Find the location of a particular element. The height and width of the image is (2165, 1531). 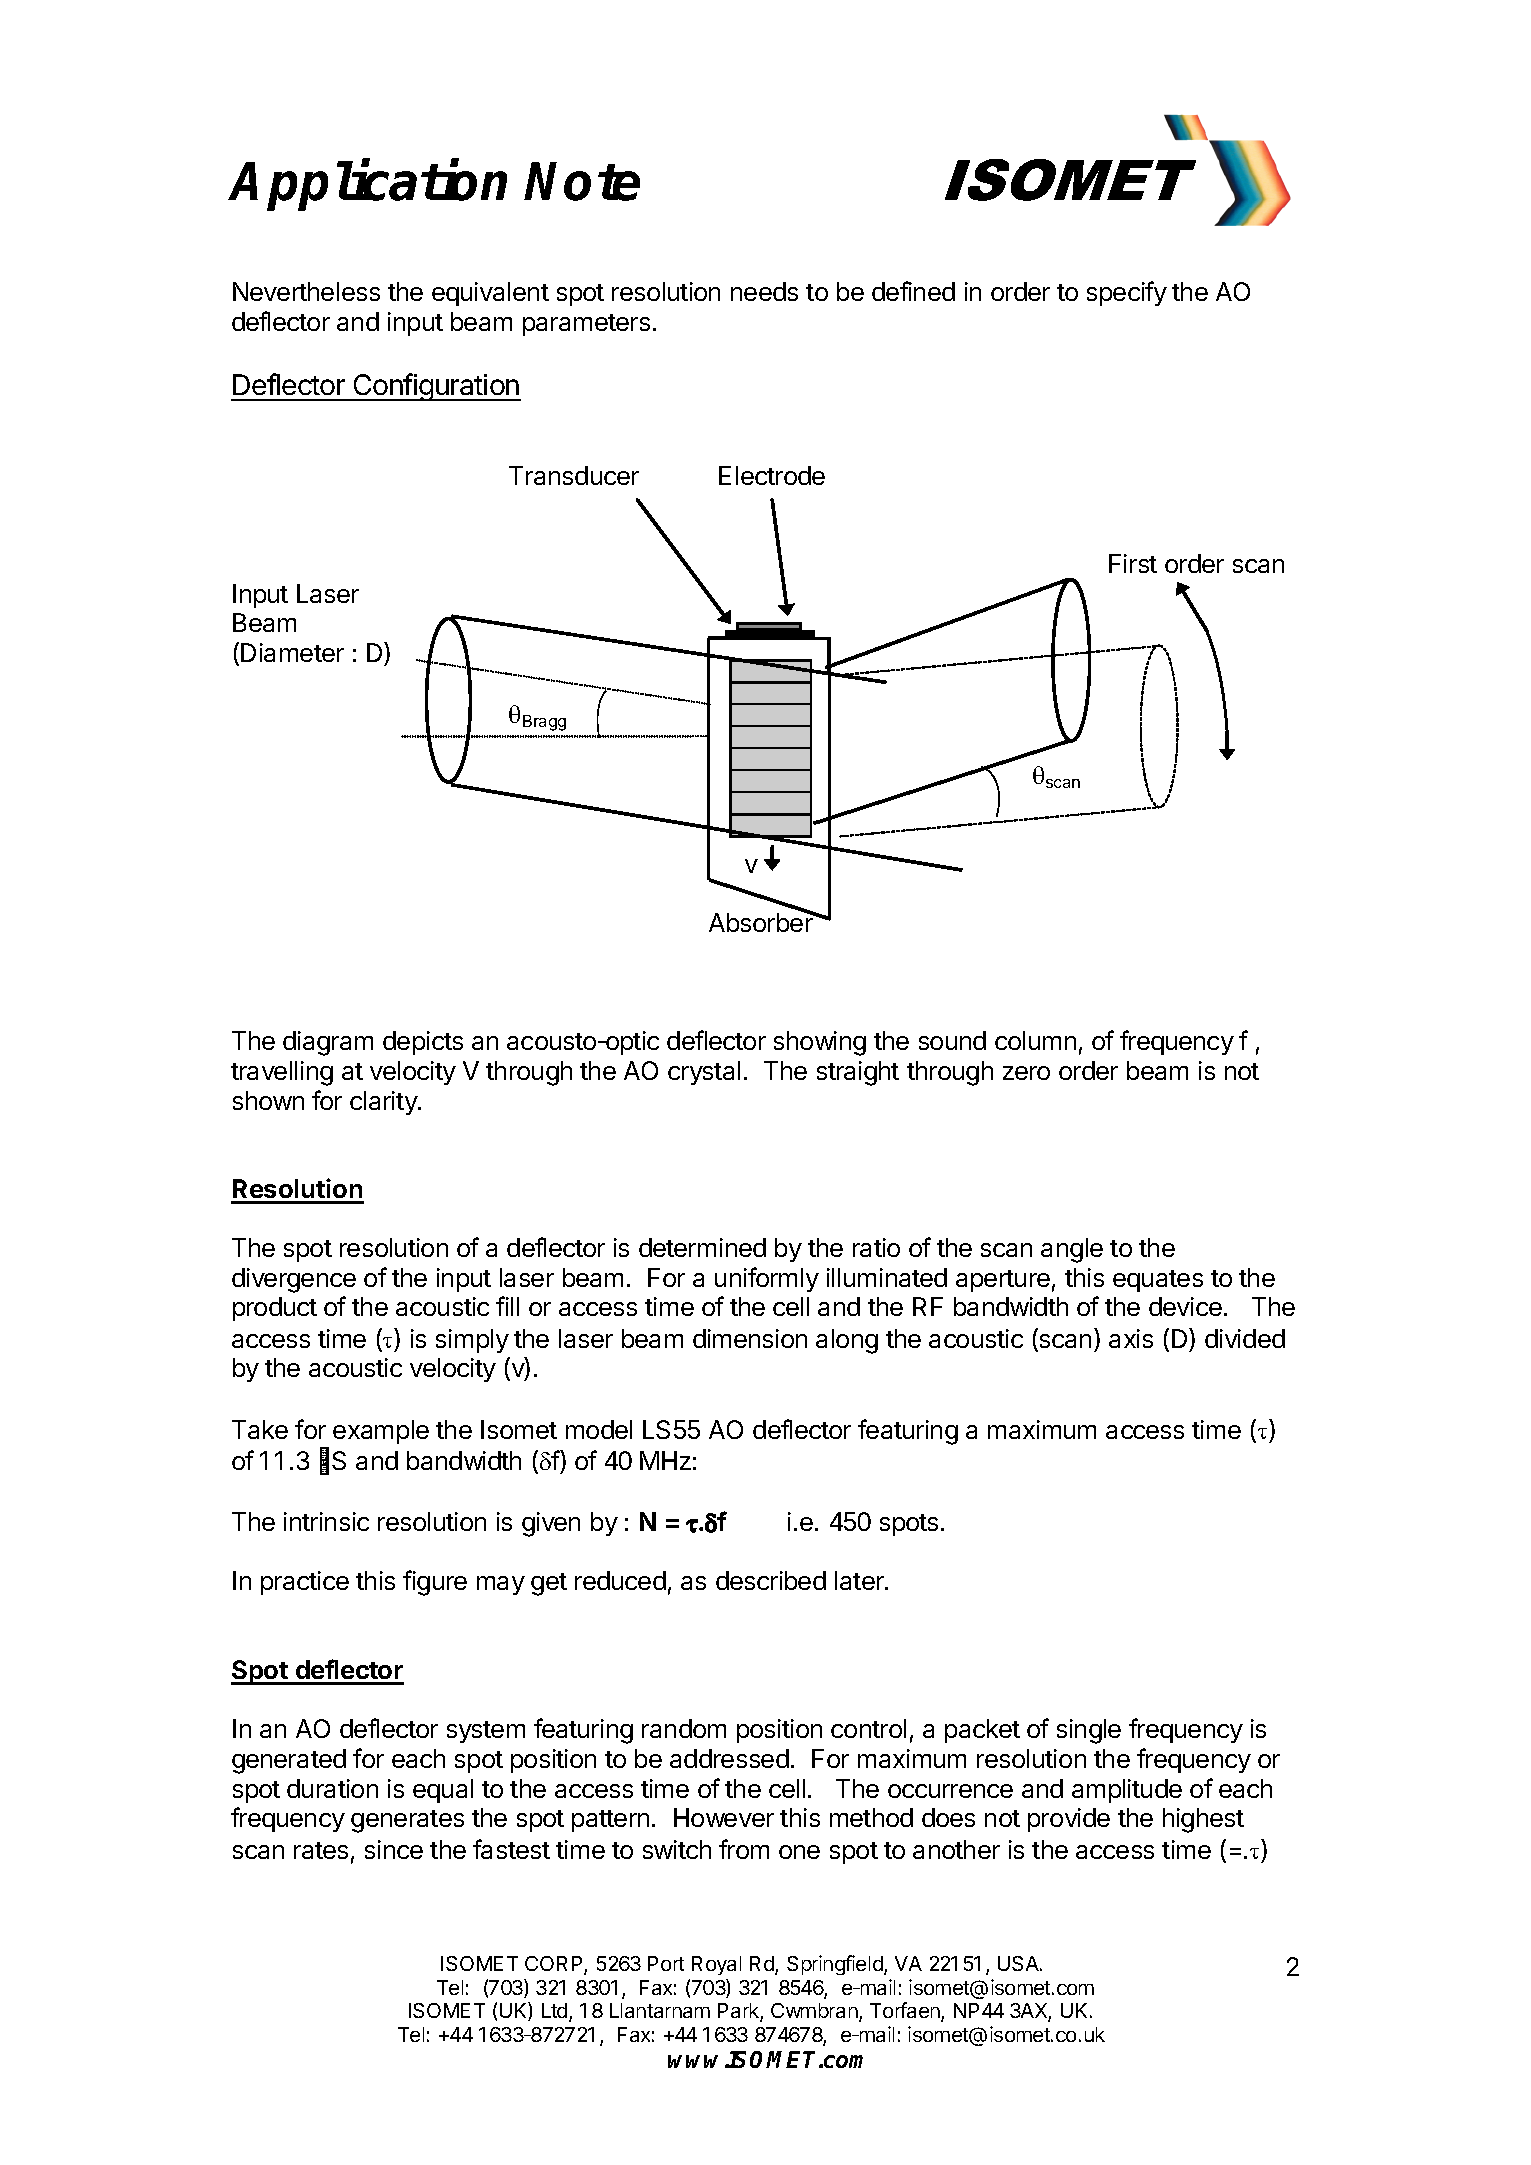

figure is located at coordinates (435, 1583).
